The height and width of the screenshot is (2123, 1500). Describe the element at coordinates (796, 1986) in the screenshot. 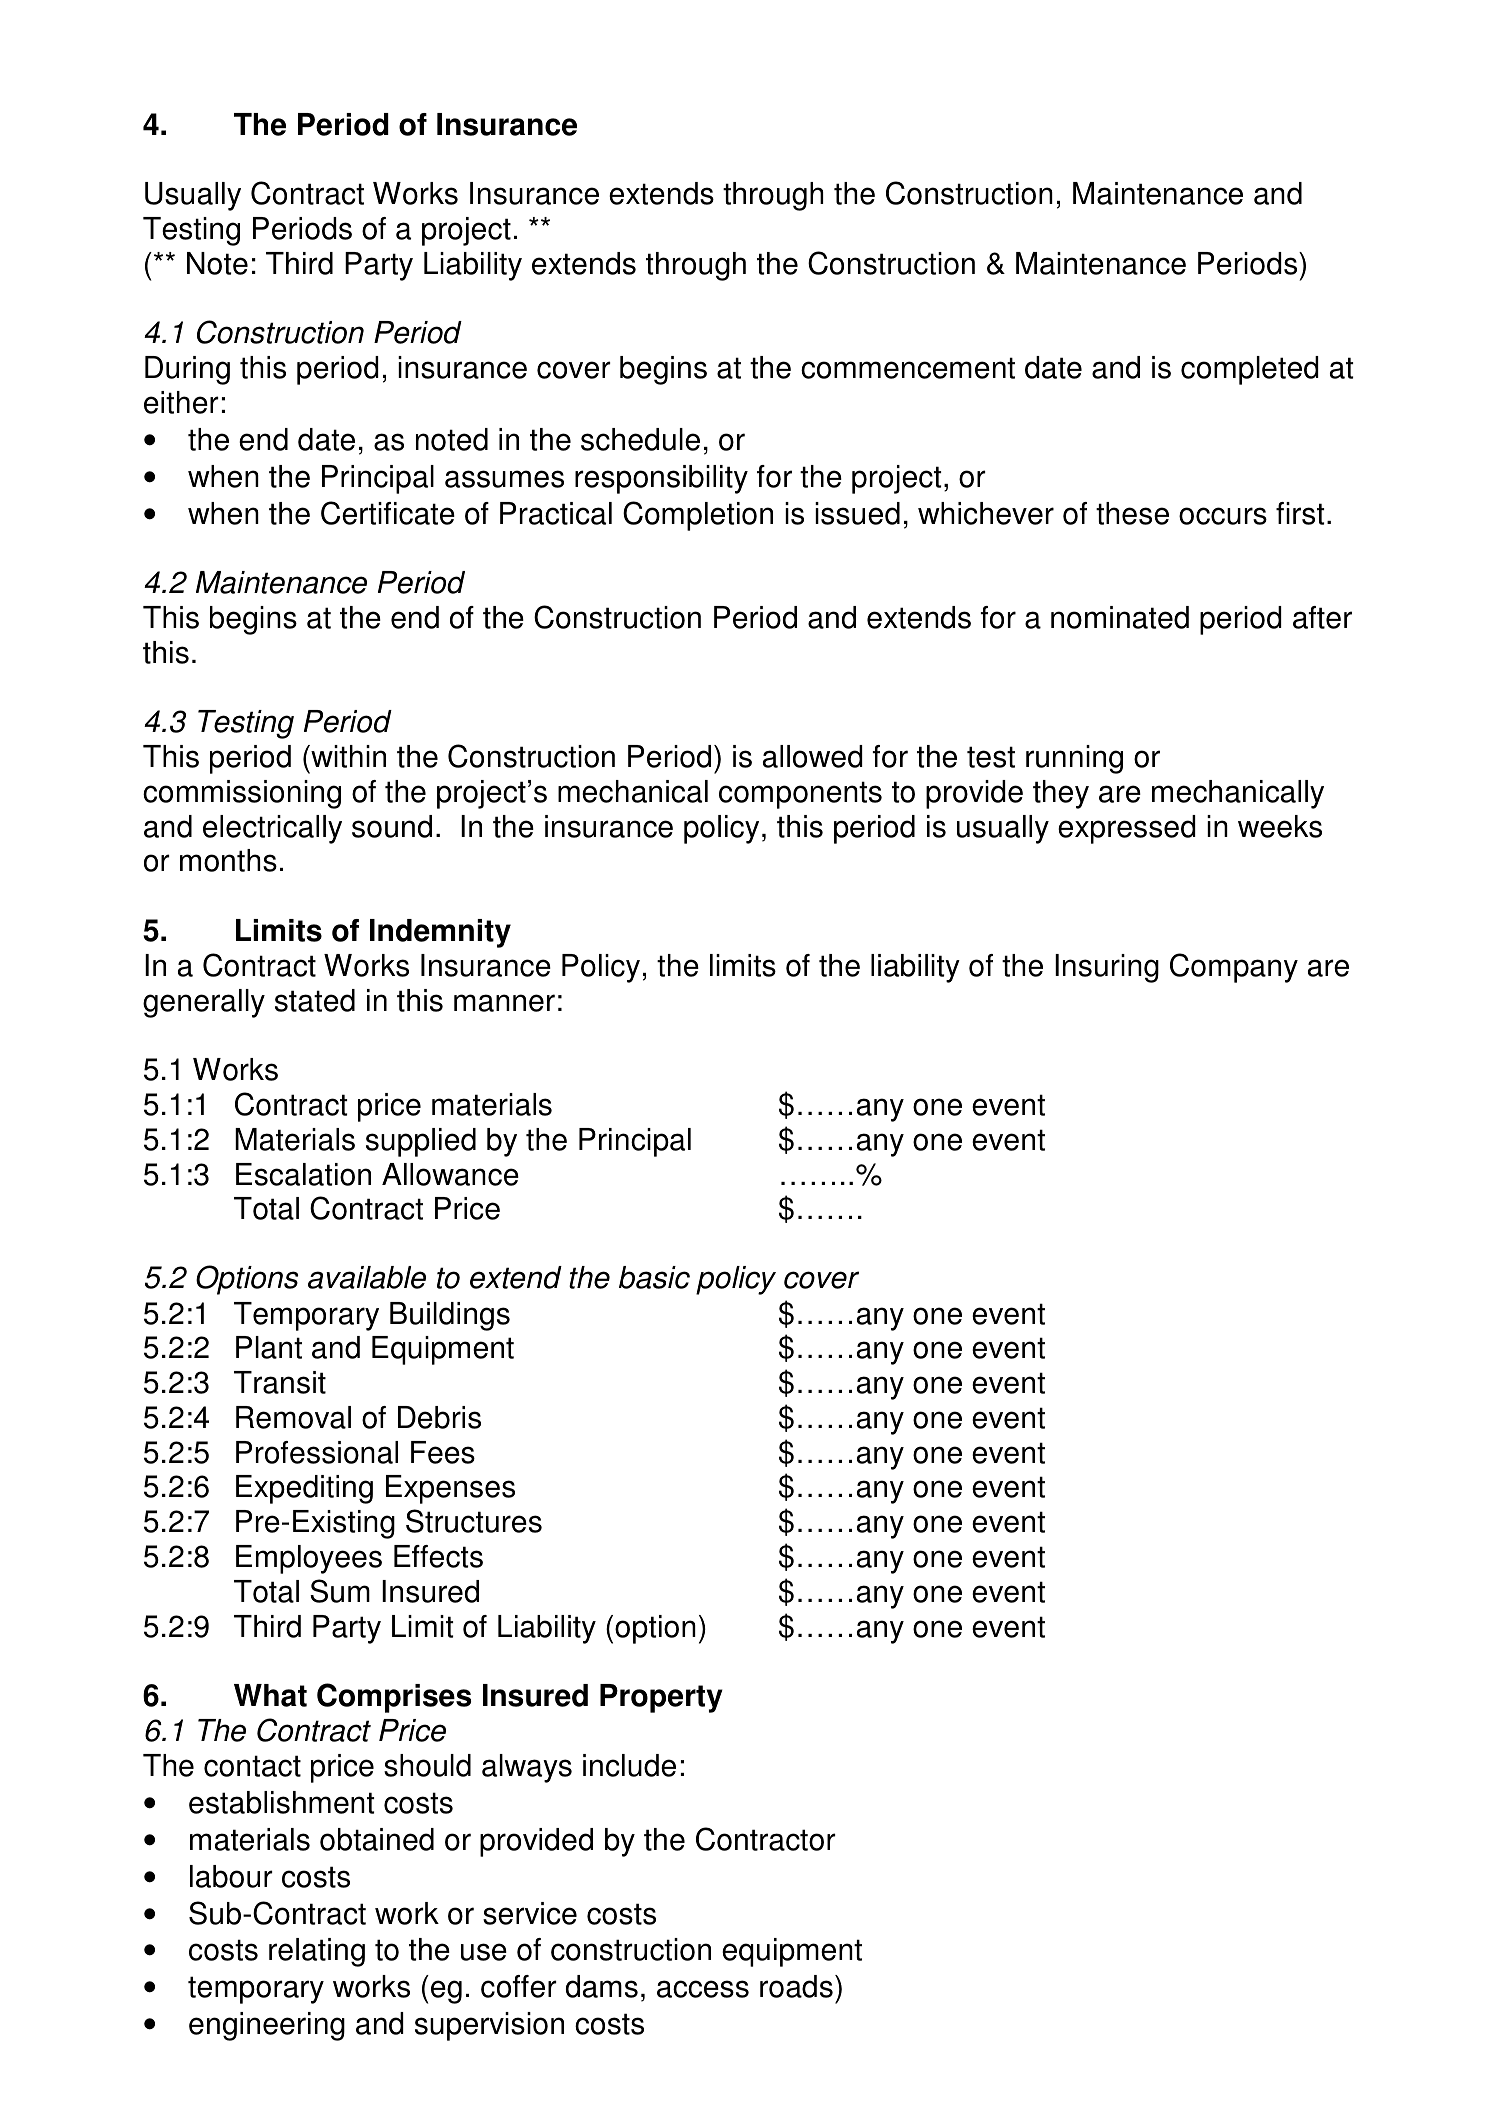

I see `roads` at that location.
